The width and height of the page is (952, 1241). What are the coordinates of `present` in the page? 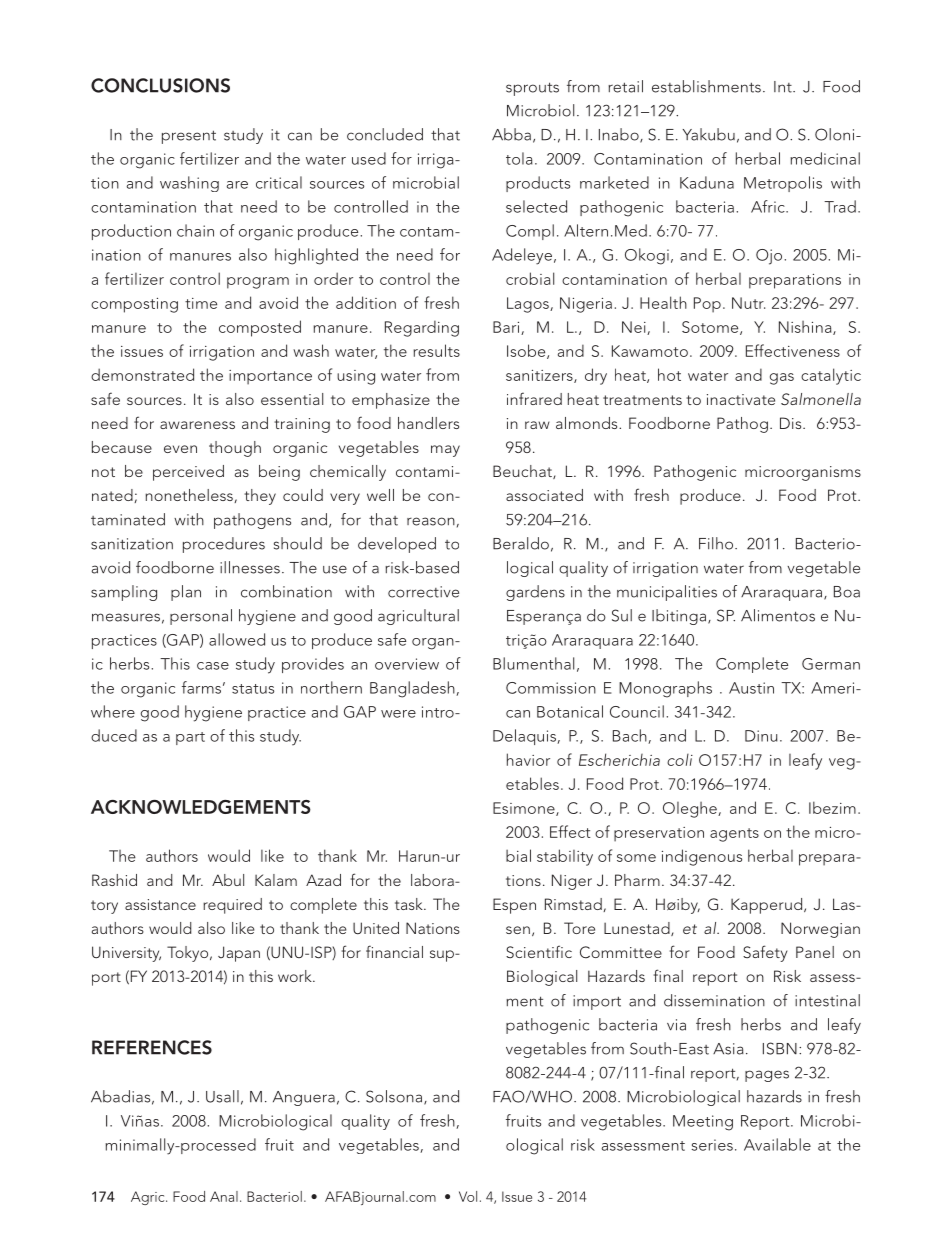 It's located at (189, 137).
